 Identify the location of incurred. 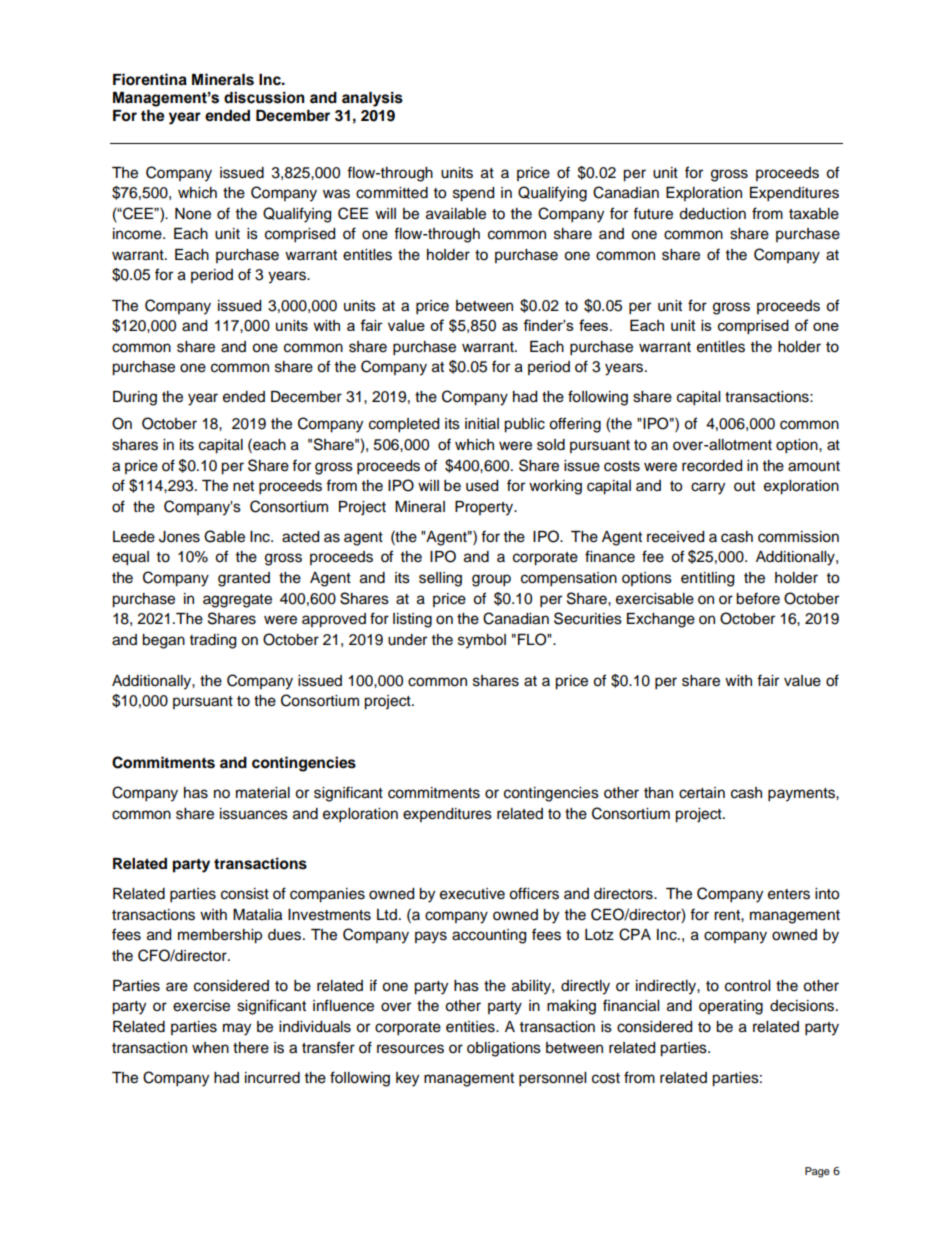
(272, 1078).
